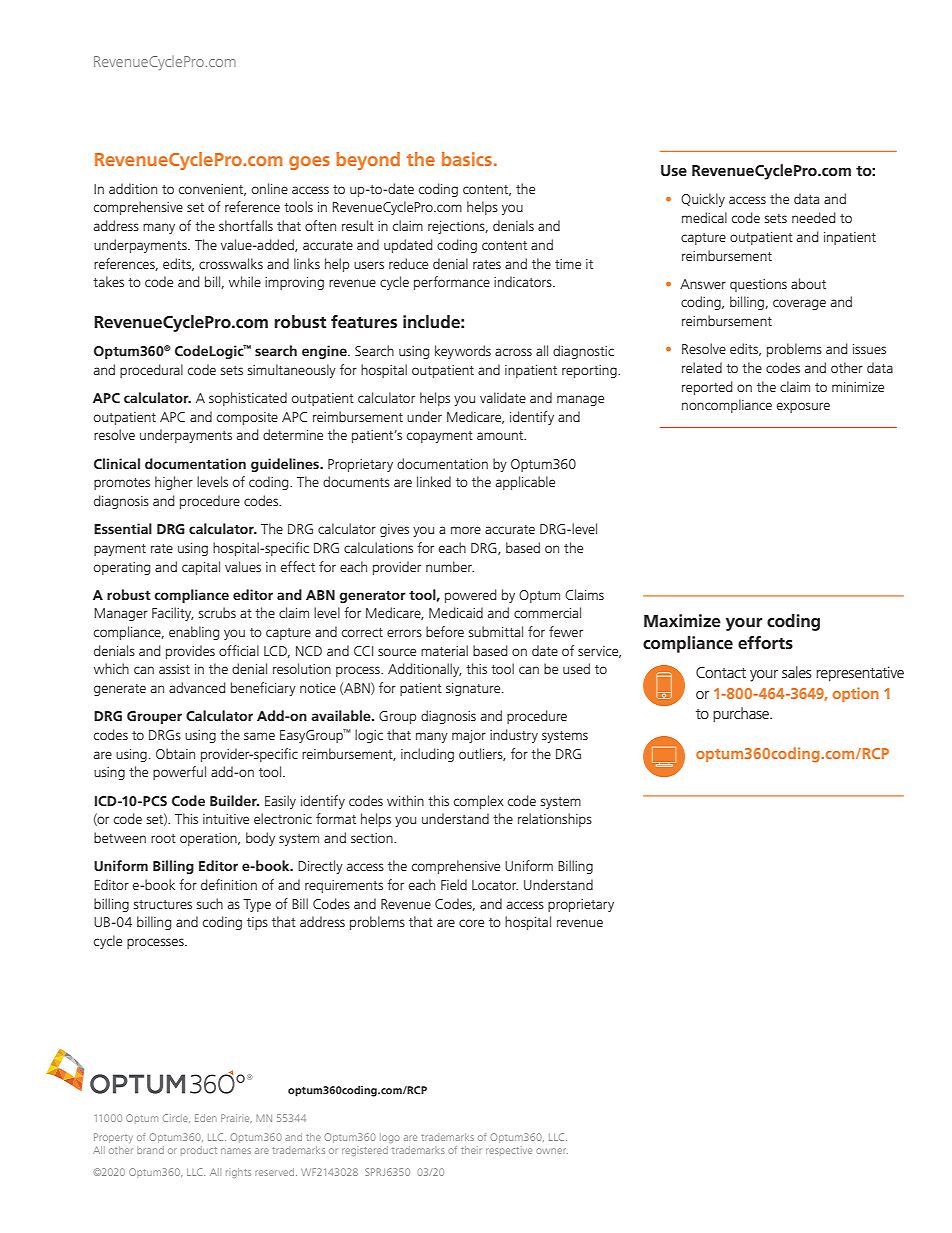 This screenshot has width=952, height=1233. What do you see at coordinates (797, 672) in the screenshot?
I see `sales` at bounding box center [797, 672].
